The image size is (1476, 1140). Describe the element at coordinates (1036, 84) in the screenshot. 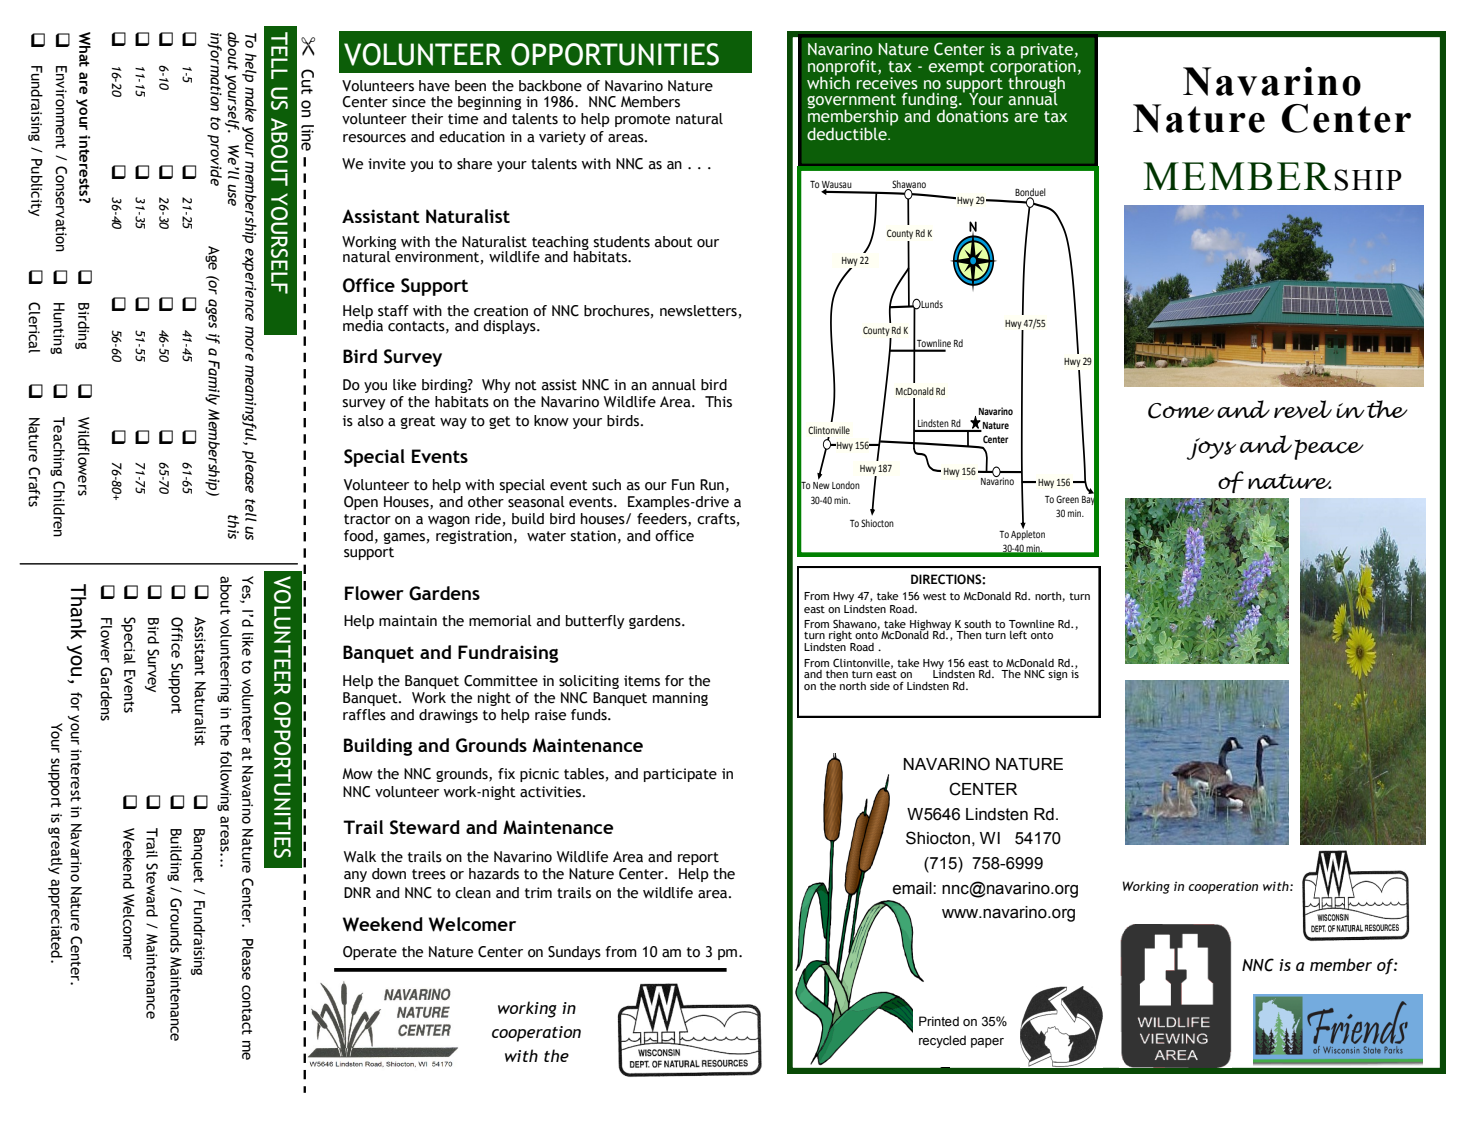

I see `through` at that location.
